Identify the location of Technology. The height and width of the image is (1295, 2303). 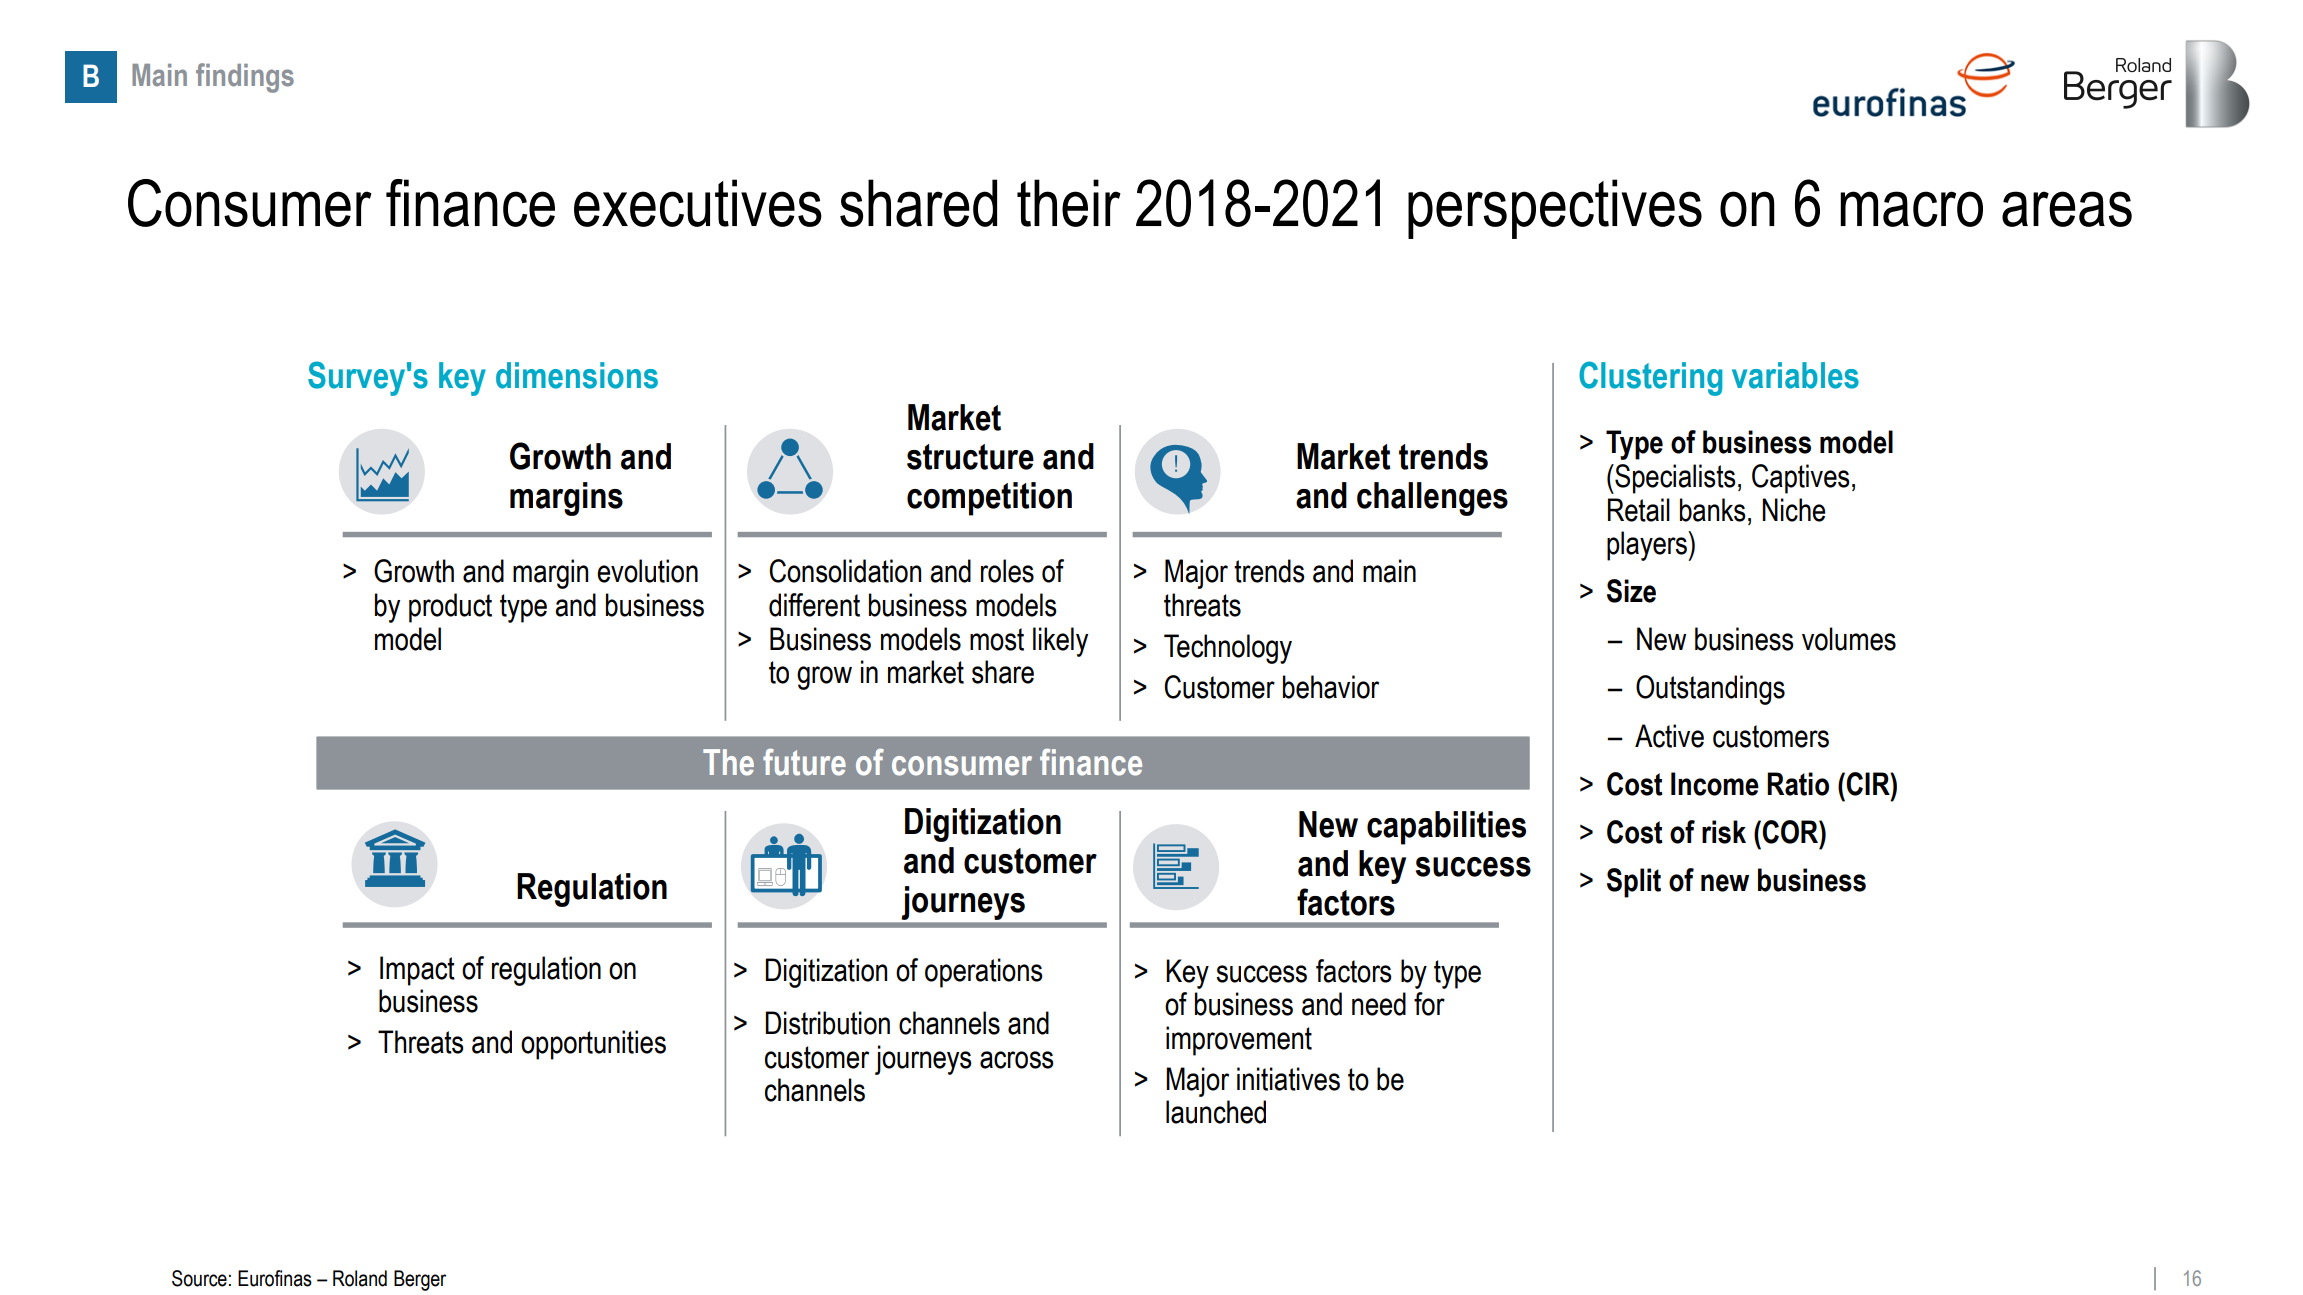
(1228, 649).
